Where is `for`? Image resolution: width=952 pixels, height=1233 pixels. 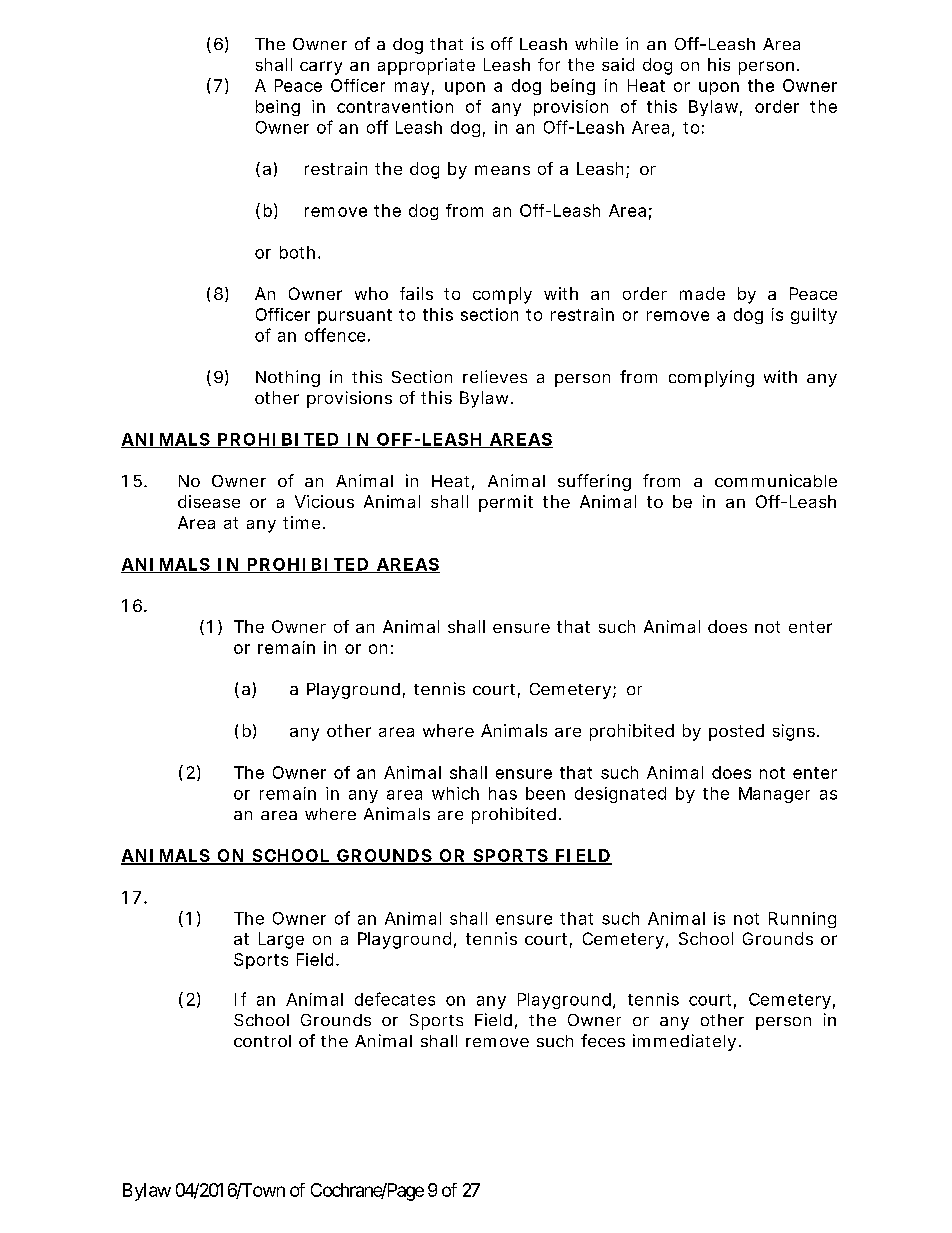
for is located at coordinates (549, 64).
